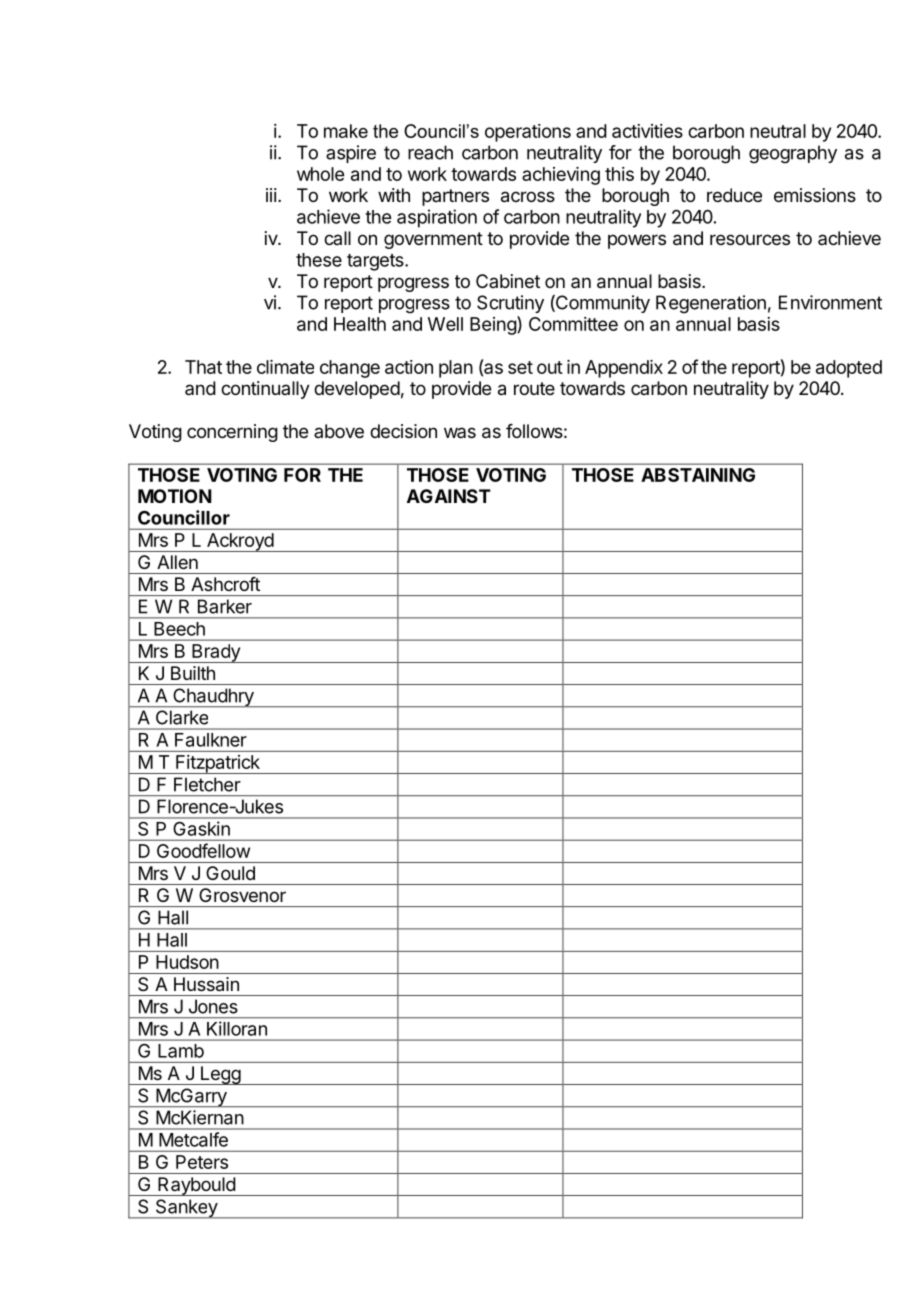  I want to click on AGAINST, so click(449, 496).
